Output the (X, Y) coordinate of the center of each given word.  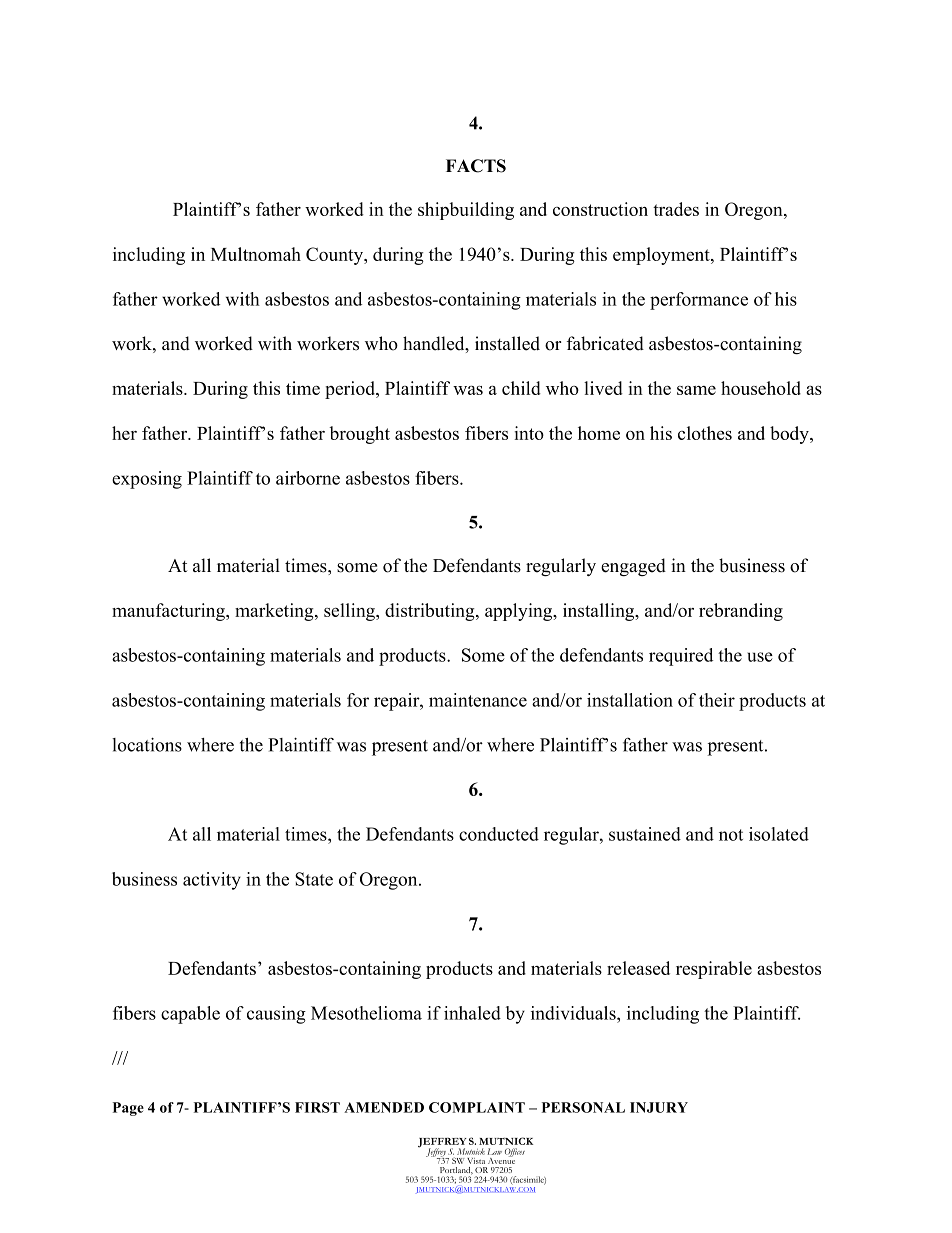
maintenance (478, 700)
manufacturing (169, 612)
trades (676, 209)
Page (128, 1109)
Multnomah (256, 254)
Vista (476, 1161)
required (681, 657)
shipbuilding (466, 211)
